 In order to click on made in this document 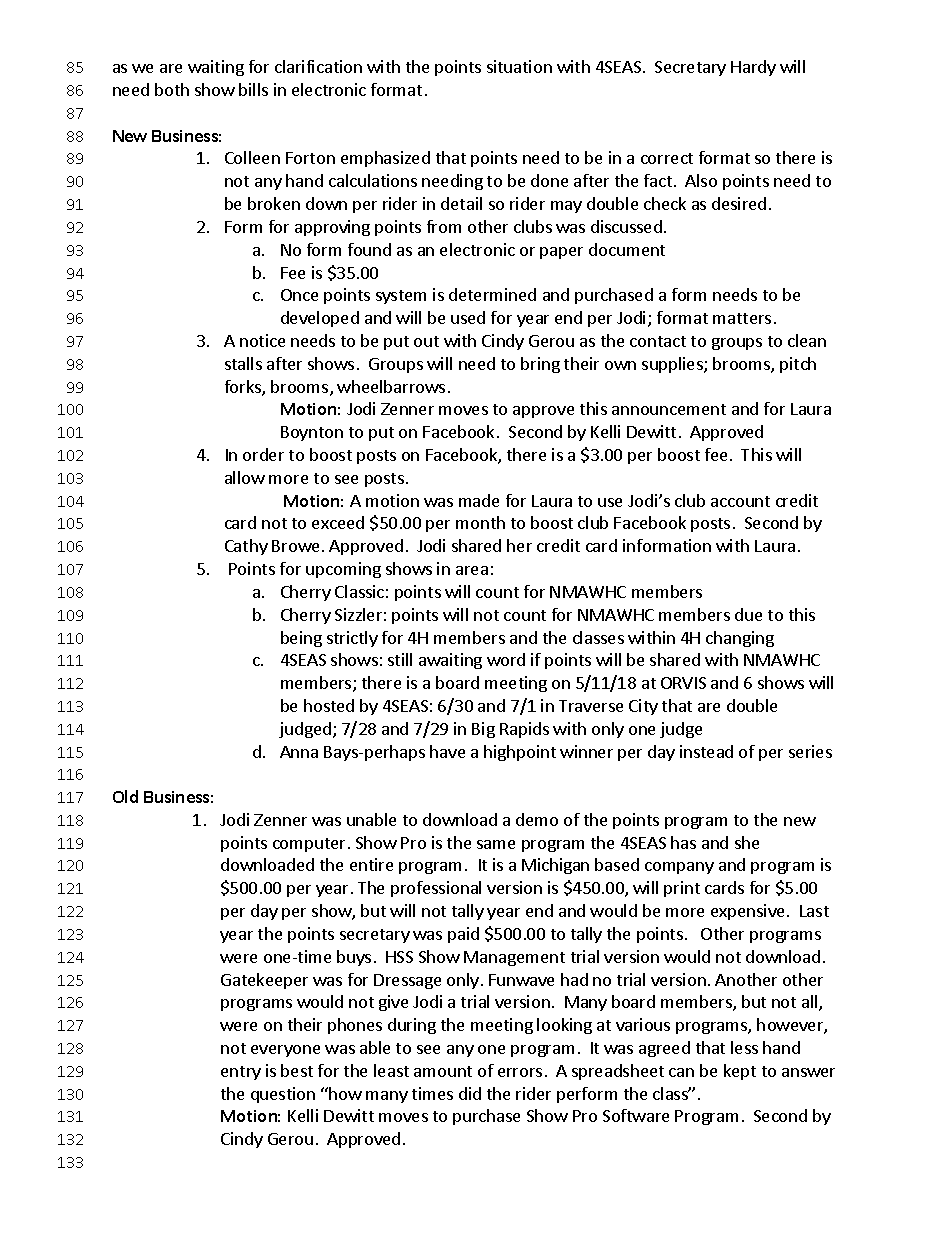, I will do `click(479, 500)`.
